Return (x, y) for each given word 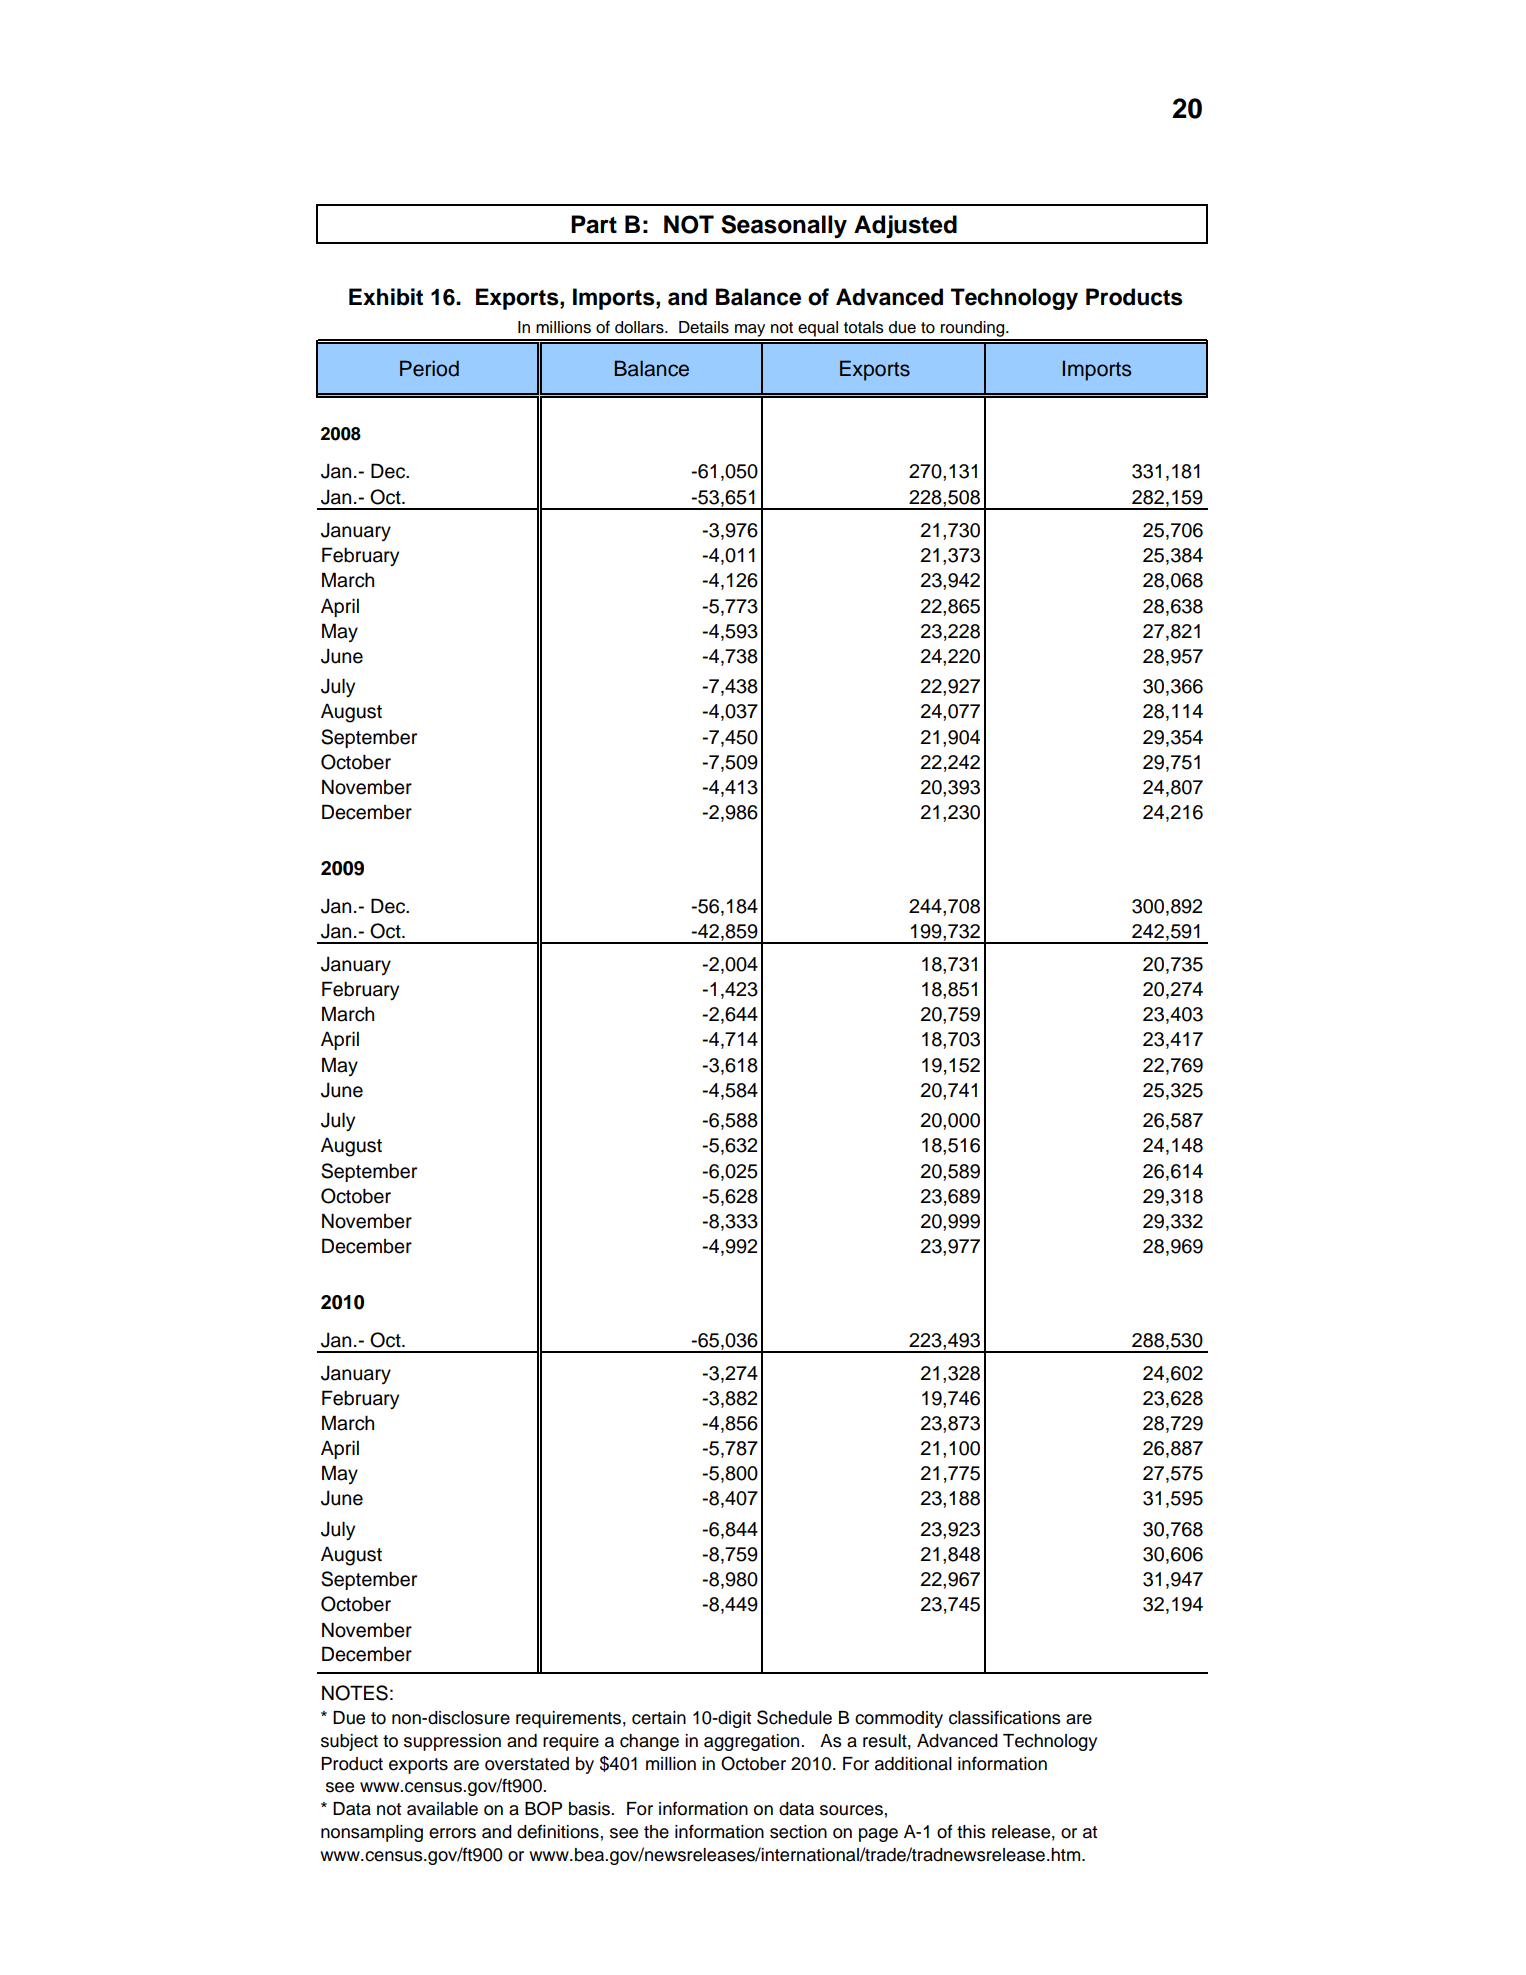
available (442, 1809)
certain (659, 1718)
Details (704, 327)
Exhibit (386, 297)
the (656, 1832)
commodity (899, 1719)
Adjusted (905, 226)
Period (429, 368)
